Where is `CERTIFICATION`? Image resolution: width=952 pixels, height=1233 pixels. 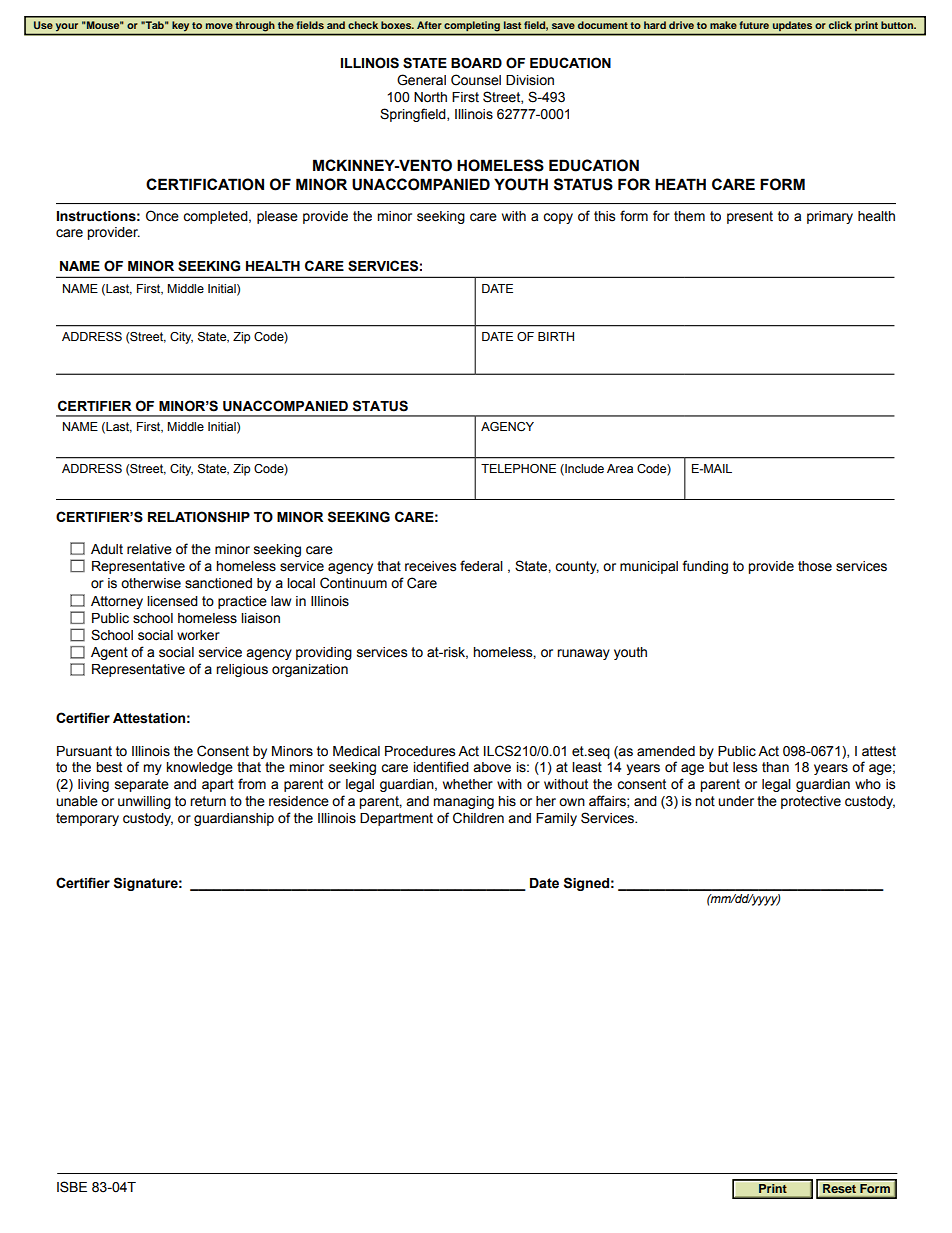 CERTIFICATION is located at coordinates (205, 184).
